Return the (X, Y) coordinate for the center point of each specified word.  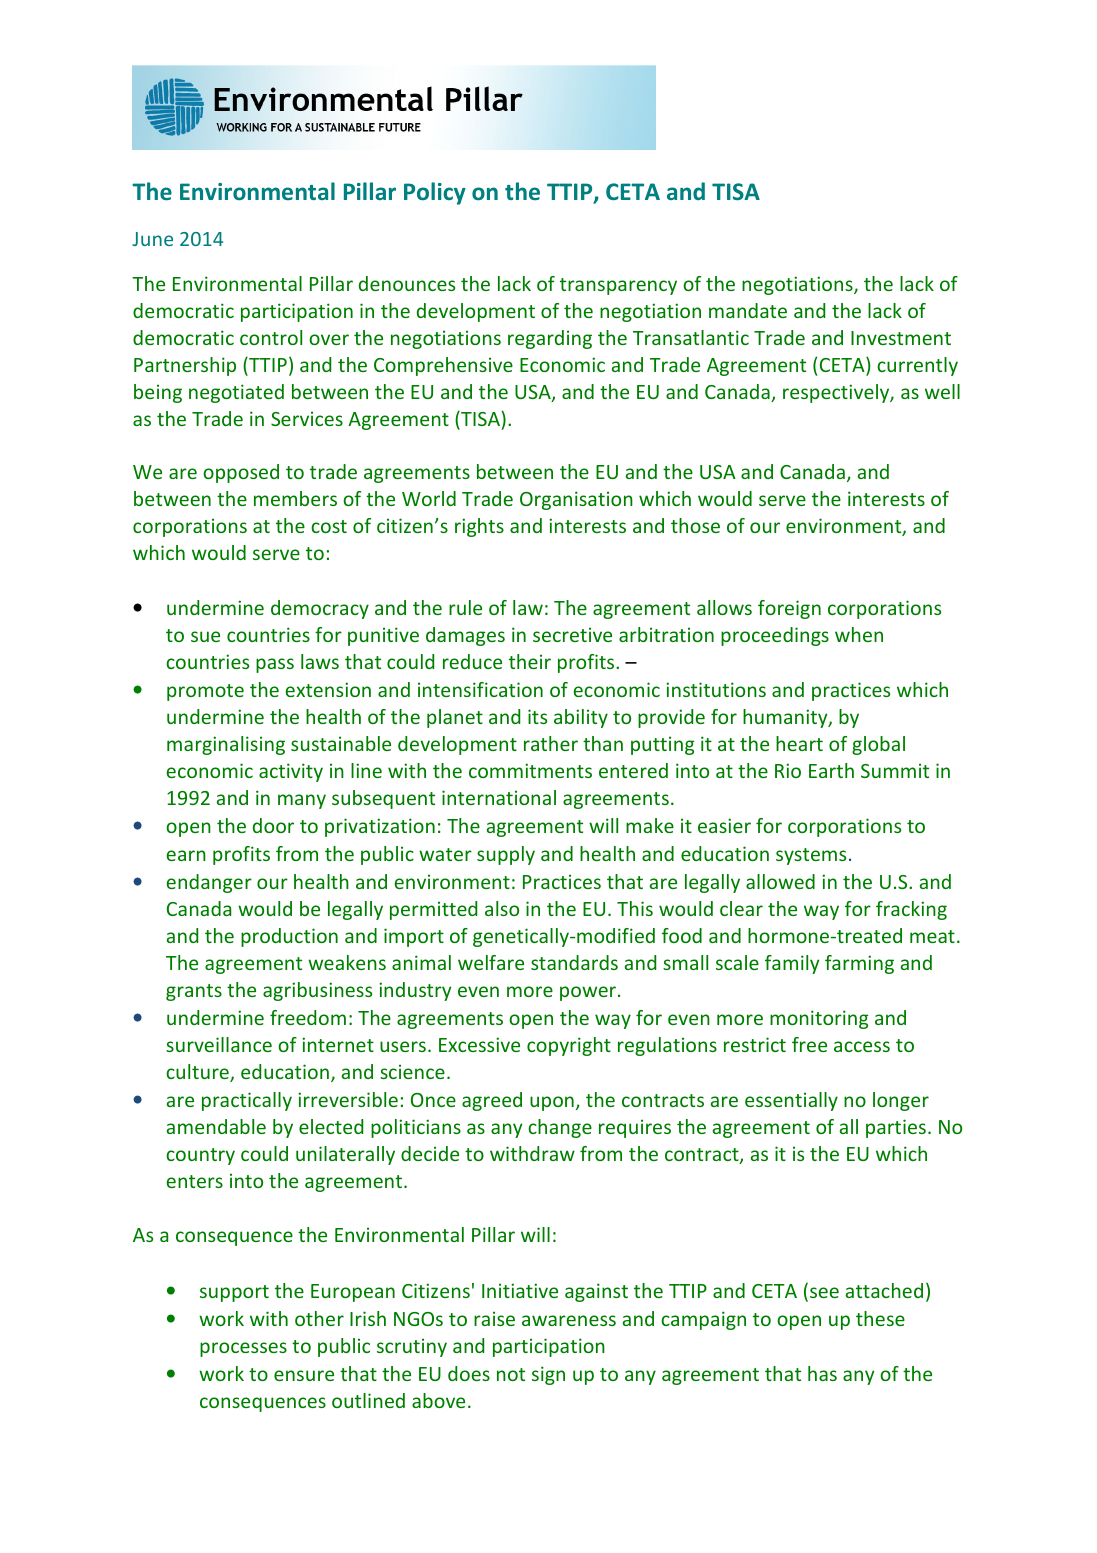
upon (552, 1103)
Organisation (576, 500)
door (273, 825)
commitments (530, 770)
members (295, 498)
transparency (618, 286)
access (862, 1046)
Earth (831, 770)
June (152, 239)
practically (247, 1101)
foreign (789, 609)
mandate (748, 310)
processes (243, 1349)
